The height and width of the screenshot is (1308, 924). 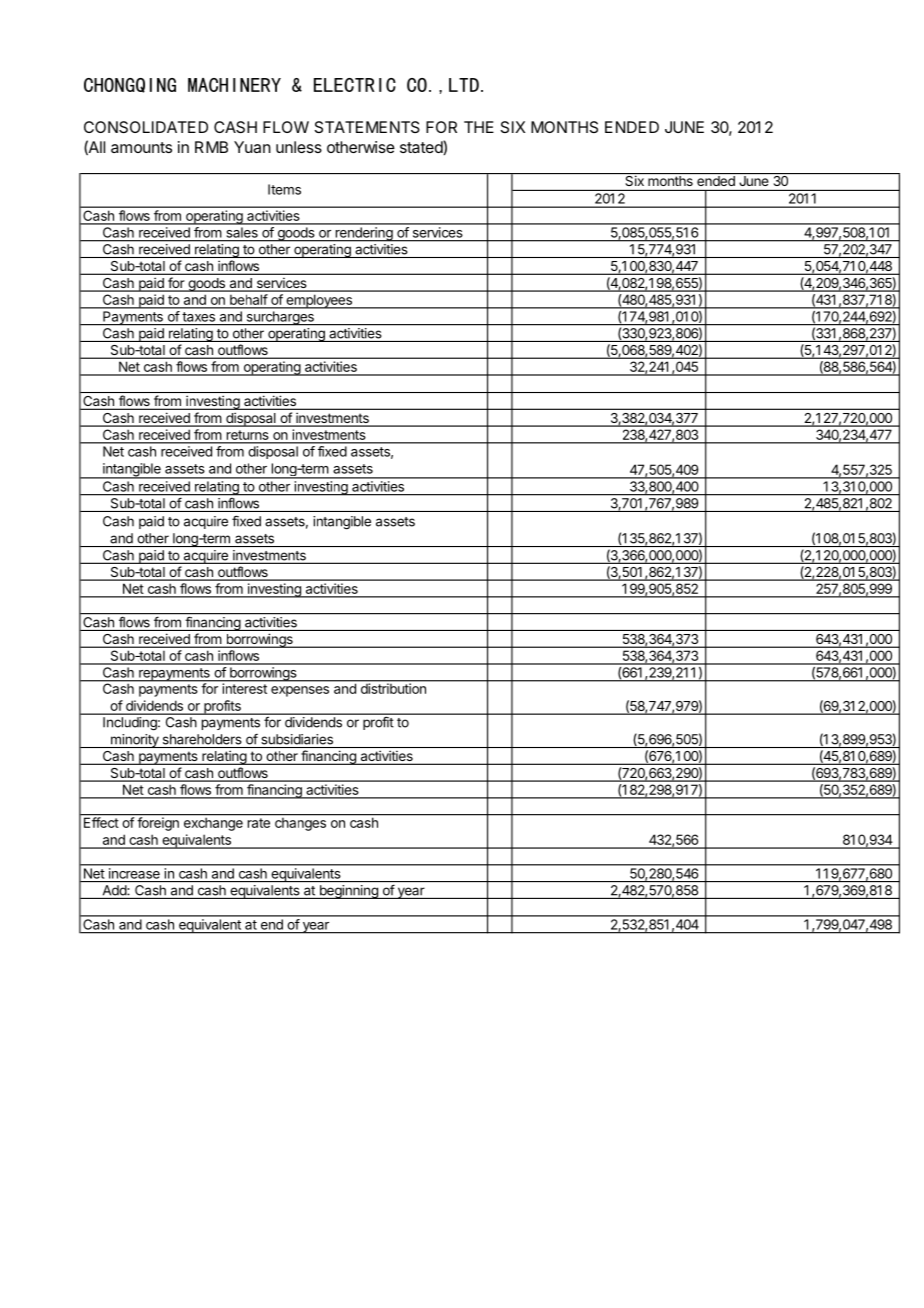 What do you see at coordinates (100, 821) in the screenshot?
I see `Effect` at bounding box center [100, 821].
